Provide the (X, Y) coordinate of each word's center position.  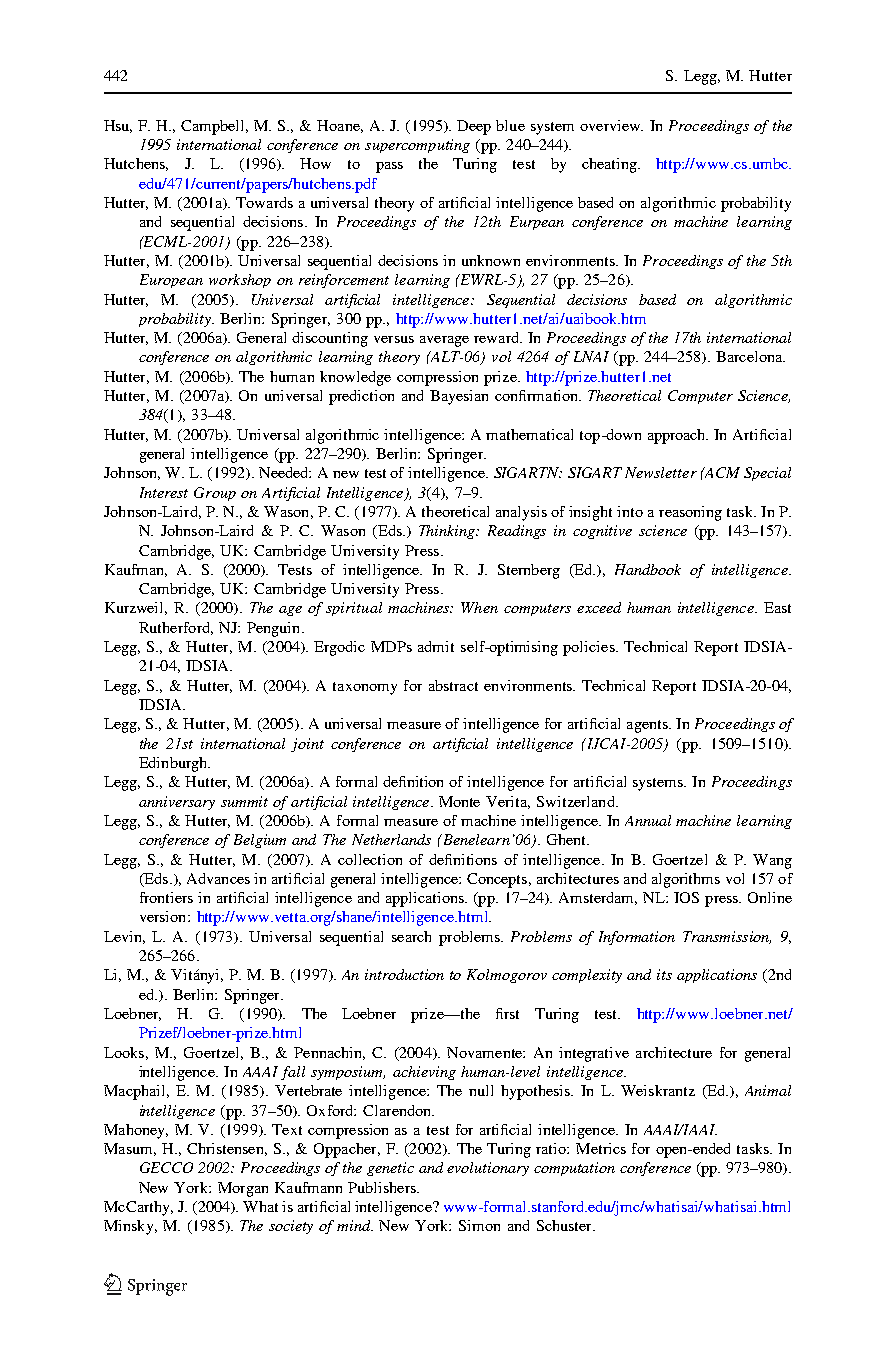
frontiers (166, 897)
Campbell (214, 127)
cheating (610, 165)
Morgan (243, 1189)
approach (678, 436)
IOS (686, 897)
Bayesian (459, 397)
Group (215, 494)
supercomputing (417, 146)
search (411, 936)
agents (648, 726)
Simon (479, 1225)
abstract (453, 685)
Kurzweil (136, 608)
